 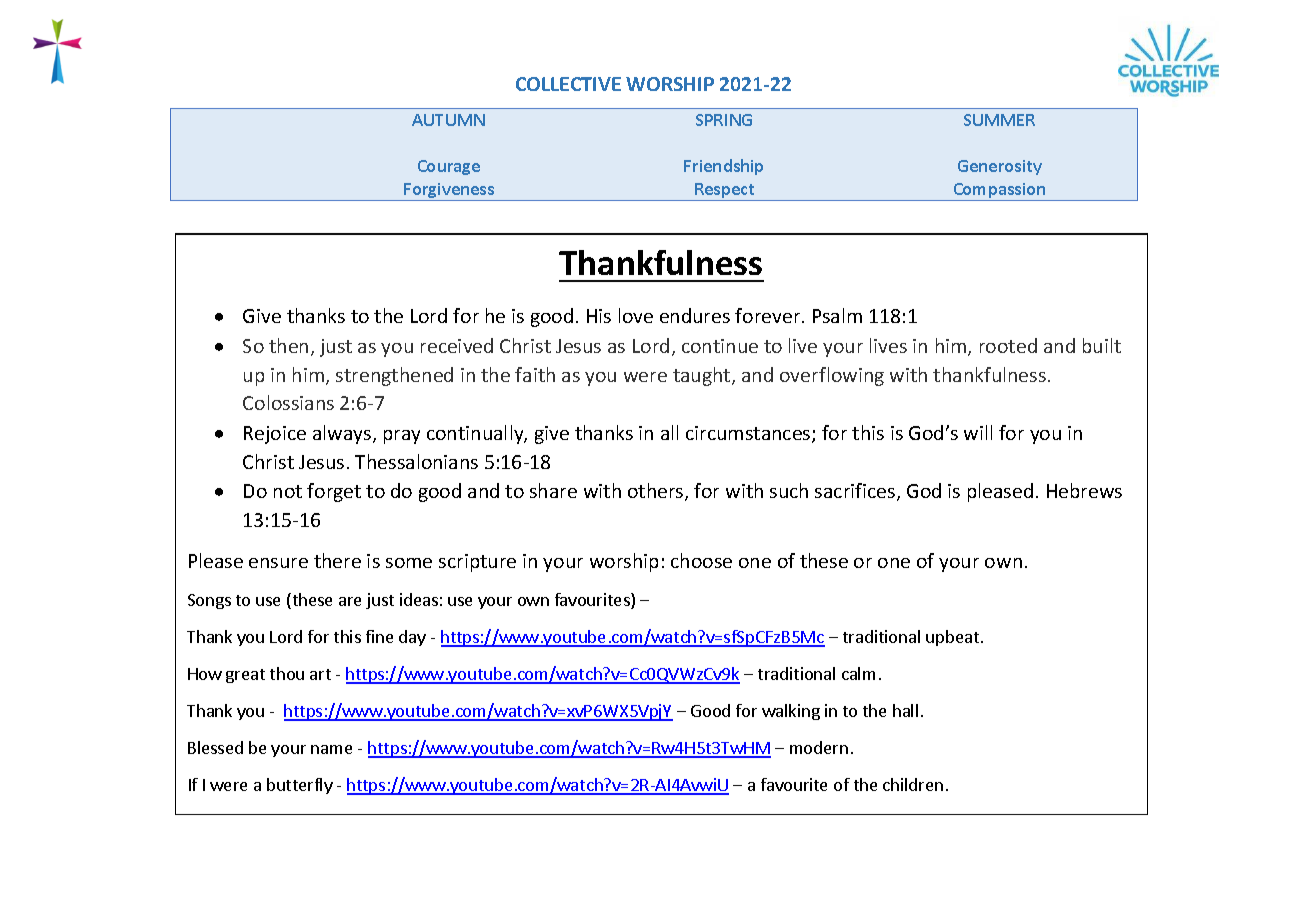 What do you see at coordinates (331, 749) in the image?
I see `name` at bounding box center [331, 749].
